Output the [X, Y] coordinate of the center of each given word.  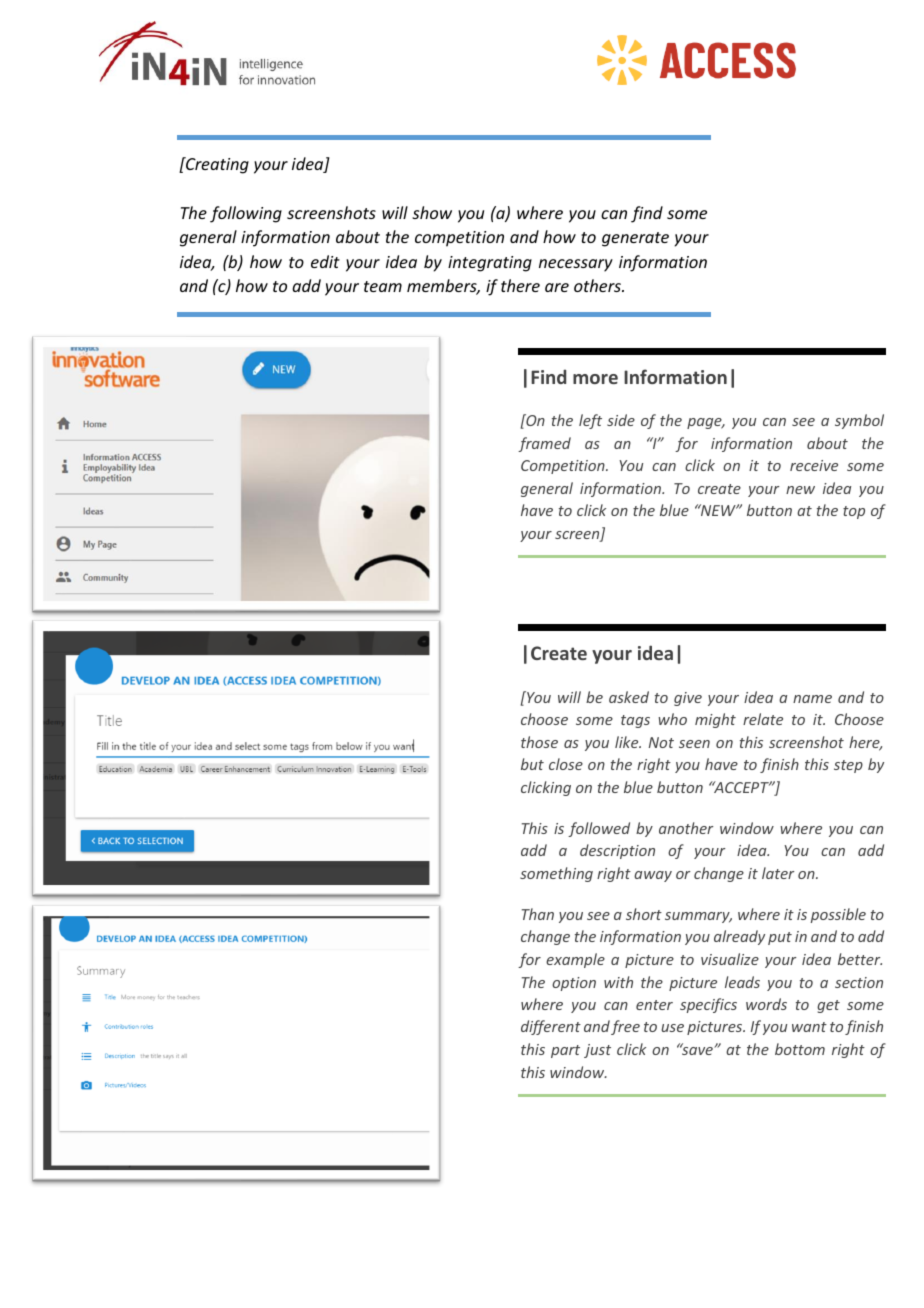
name [812, 699]
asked [629, 697]
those [539, 742]
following [246, 214]
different [551, 1027]
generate [635, 239]
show [432, 212]
